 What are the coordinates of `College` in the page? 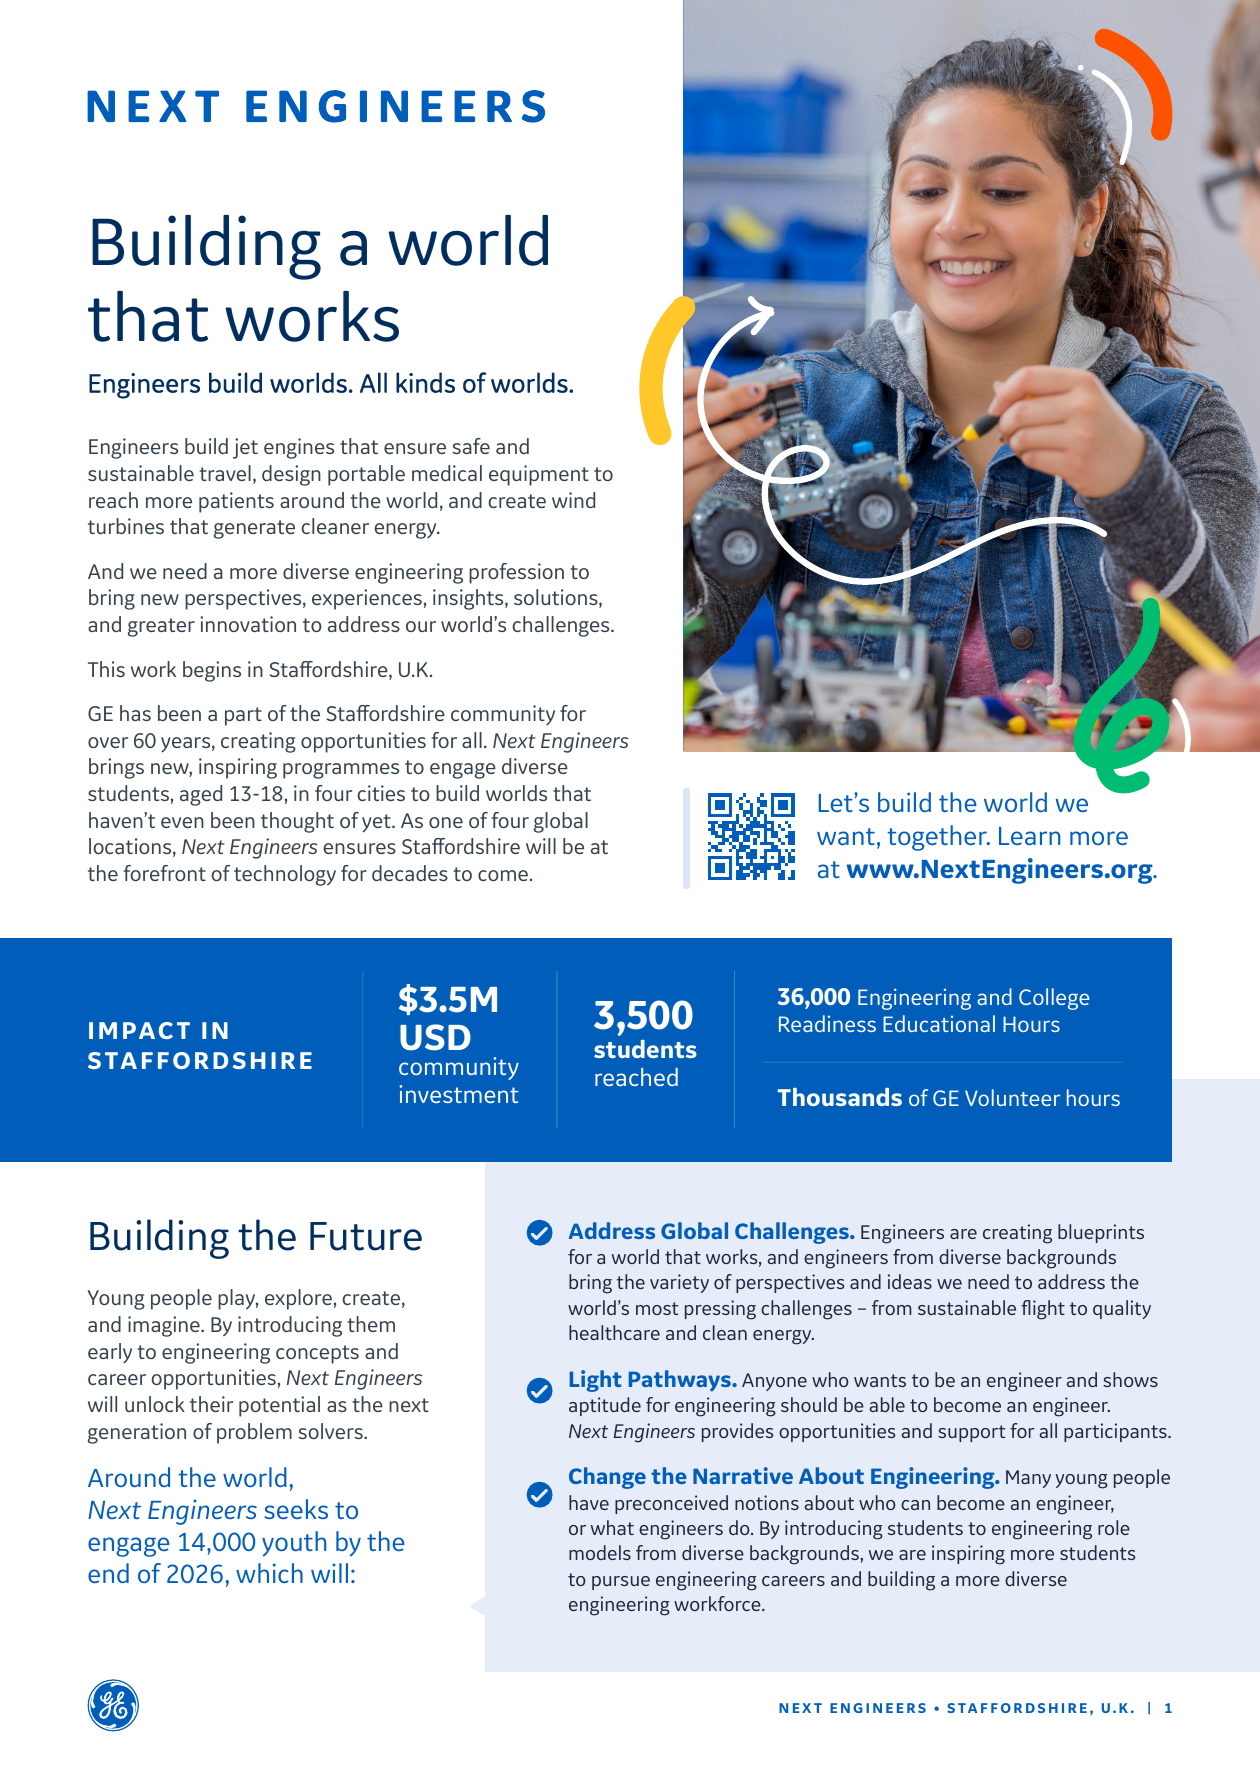 It's located at (1054, 999).
